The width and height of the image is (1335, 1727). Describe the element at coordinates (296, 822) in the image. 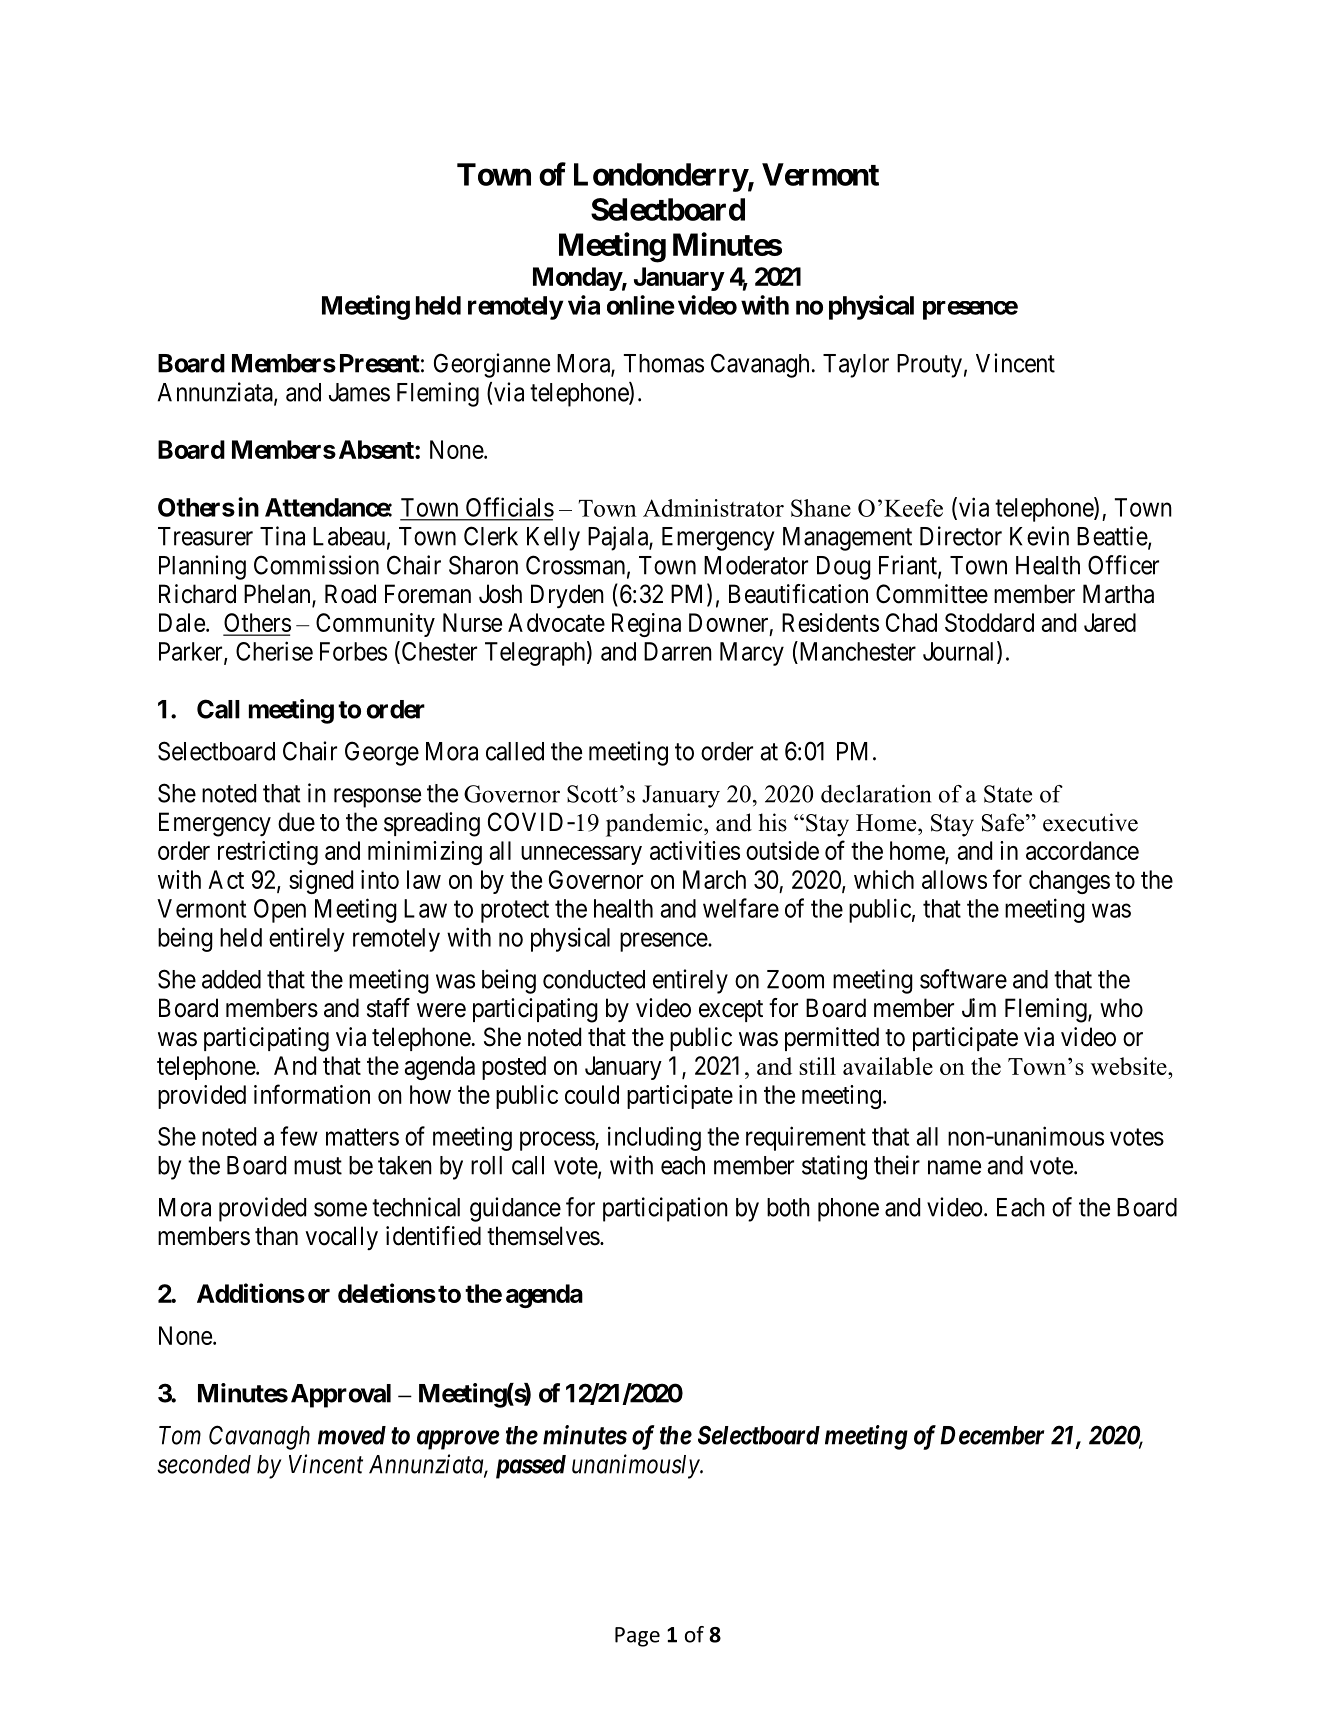

I see `due` at that location.
